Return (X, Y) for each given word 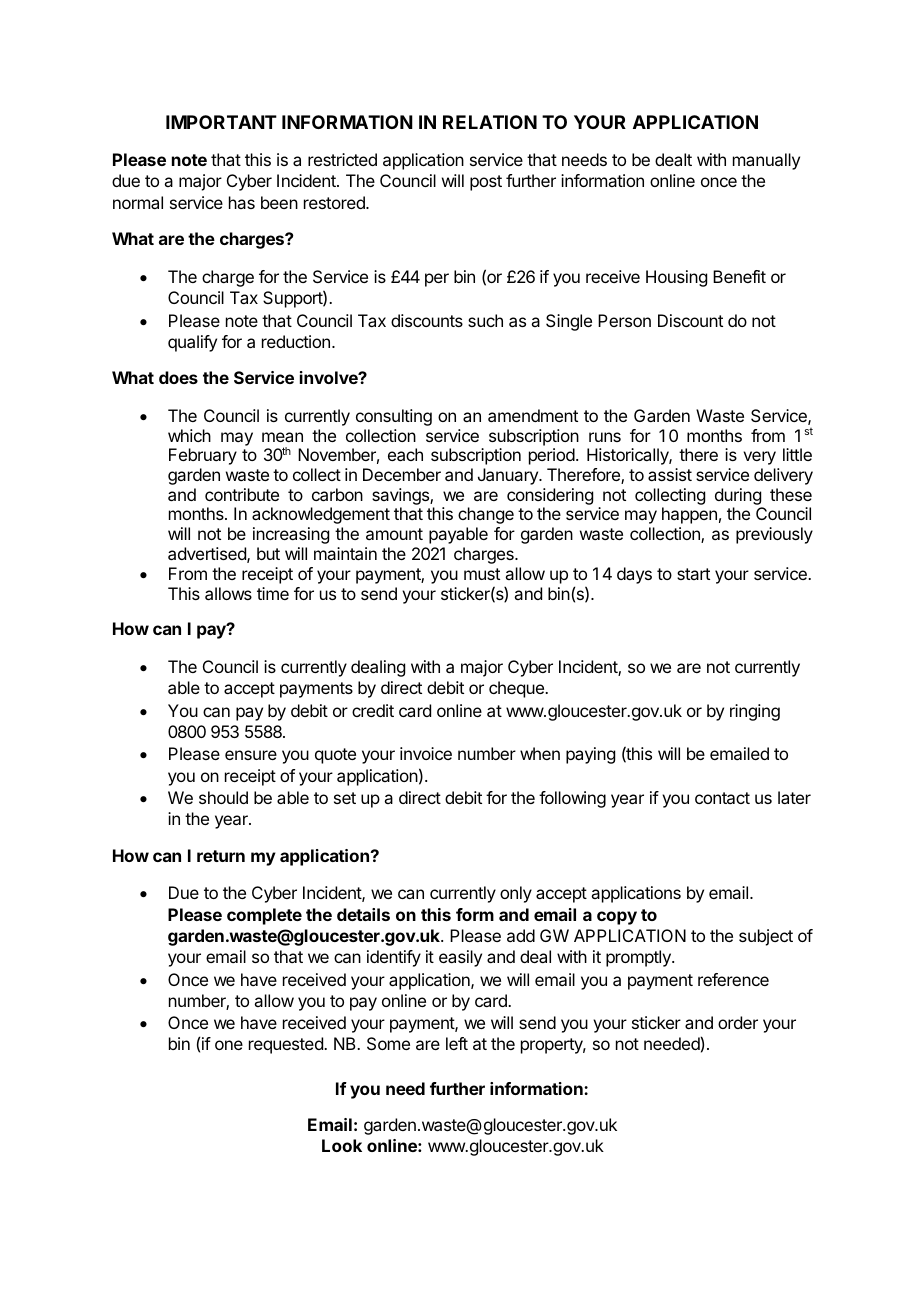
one (229, 1045)
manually (766, 161)
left (457, 1043)
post (486, 183)
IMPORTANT (221, 122)
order (738, 1022)
